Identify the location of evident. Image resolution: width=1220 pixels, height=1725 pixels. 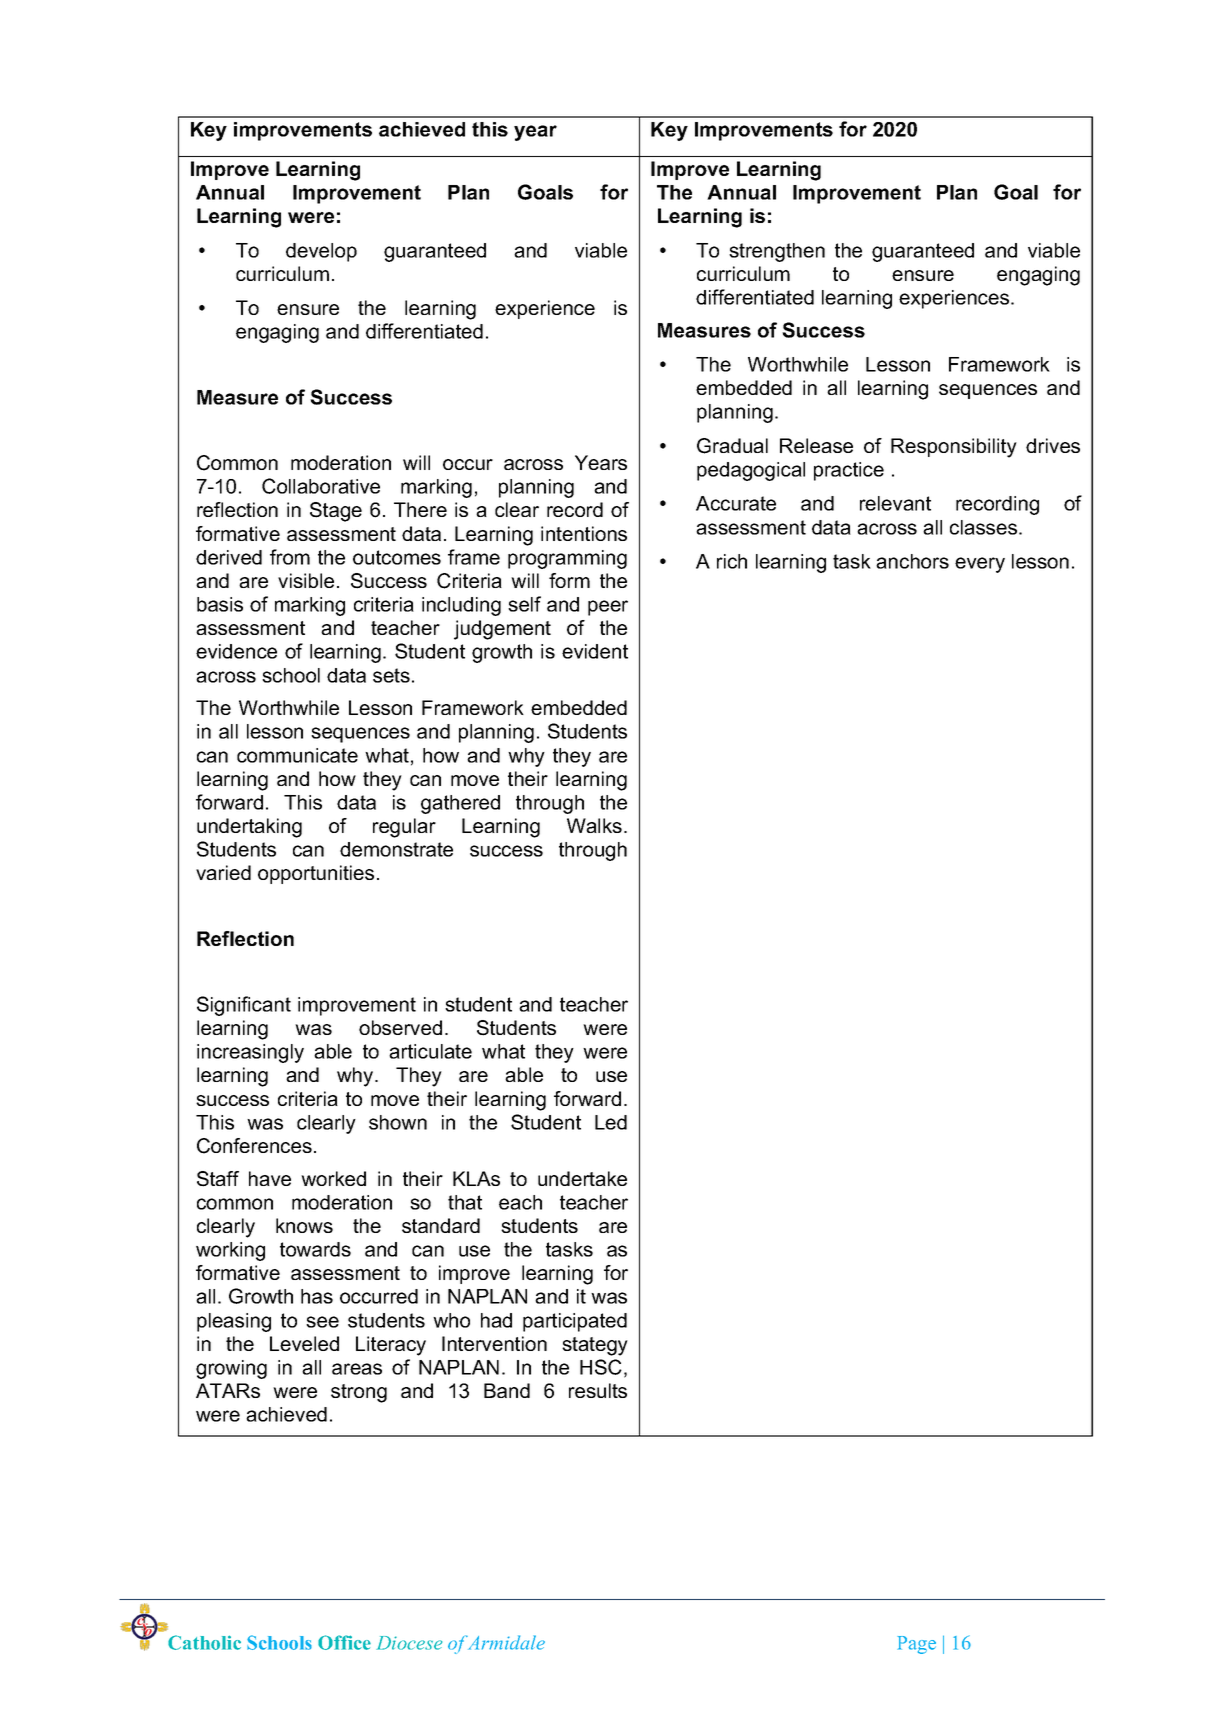
(595, 651).
